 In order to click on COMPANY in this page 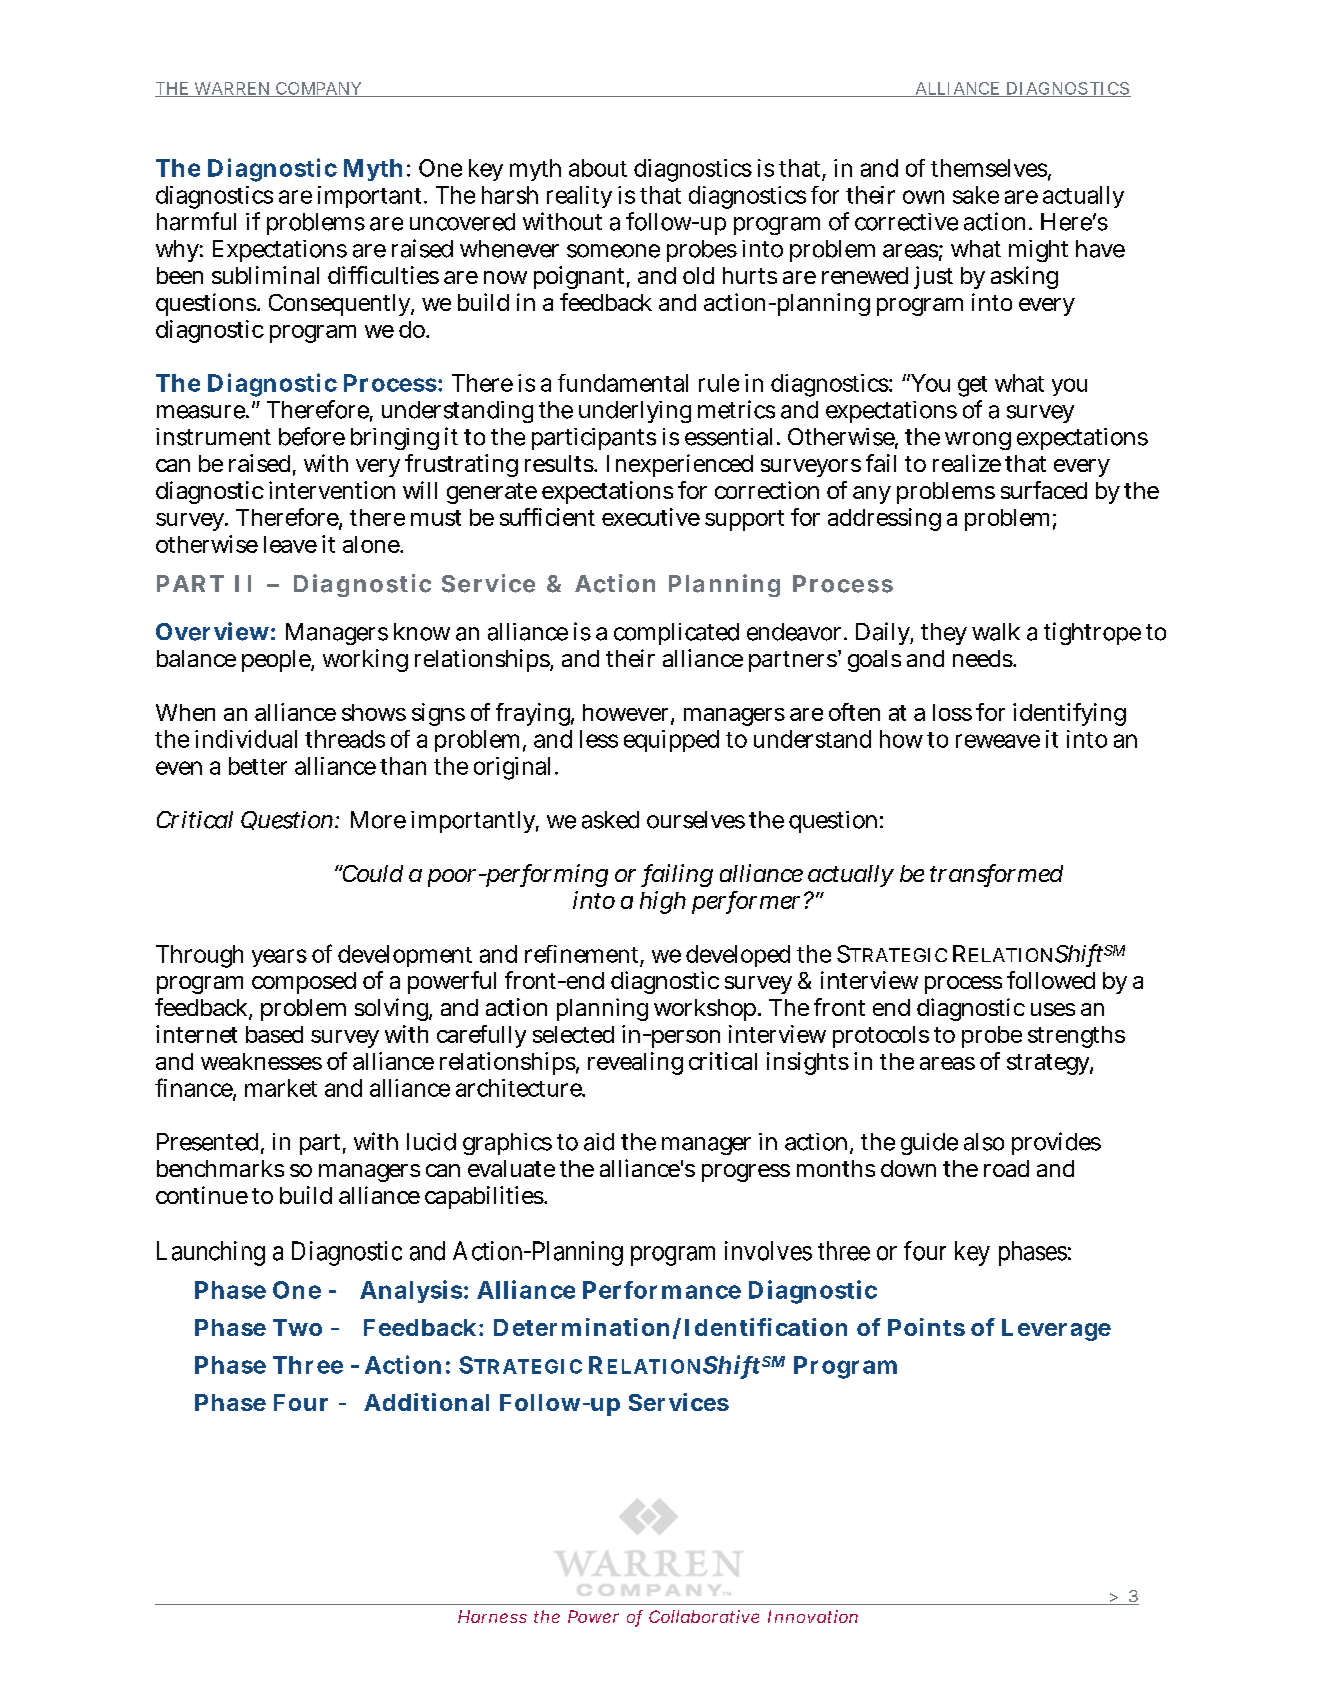, I will do `click(318, 89)`.
